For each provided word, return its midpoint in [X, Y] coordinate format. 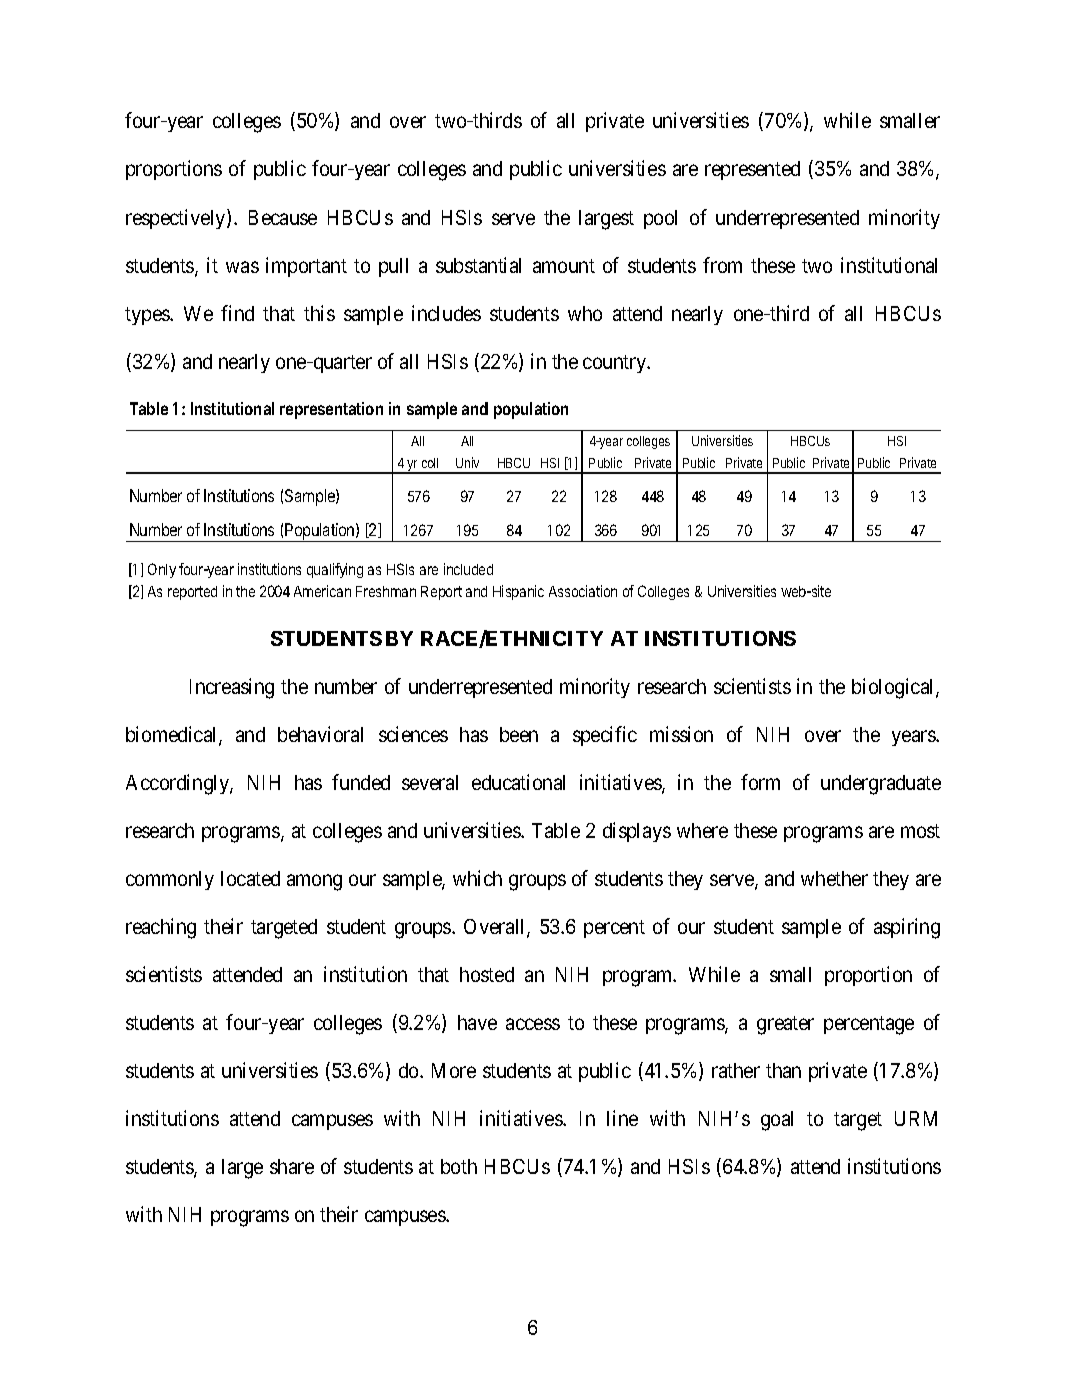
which [477, 878]
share [292, 1166]
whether [834, 878]
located [250, 878]
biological [894, 688]
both [459, 1166]
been [519, 734]
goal [777, 1121]
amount [564, 266]
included [468, 569]
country [616, 364]
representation [331, 410]
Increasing [232, 688]
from [722, 265]
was [242, 267]
